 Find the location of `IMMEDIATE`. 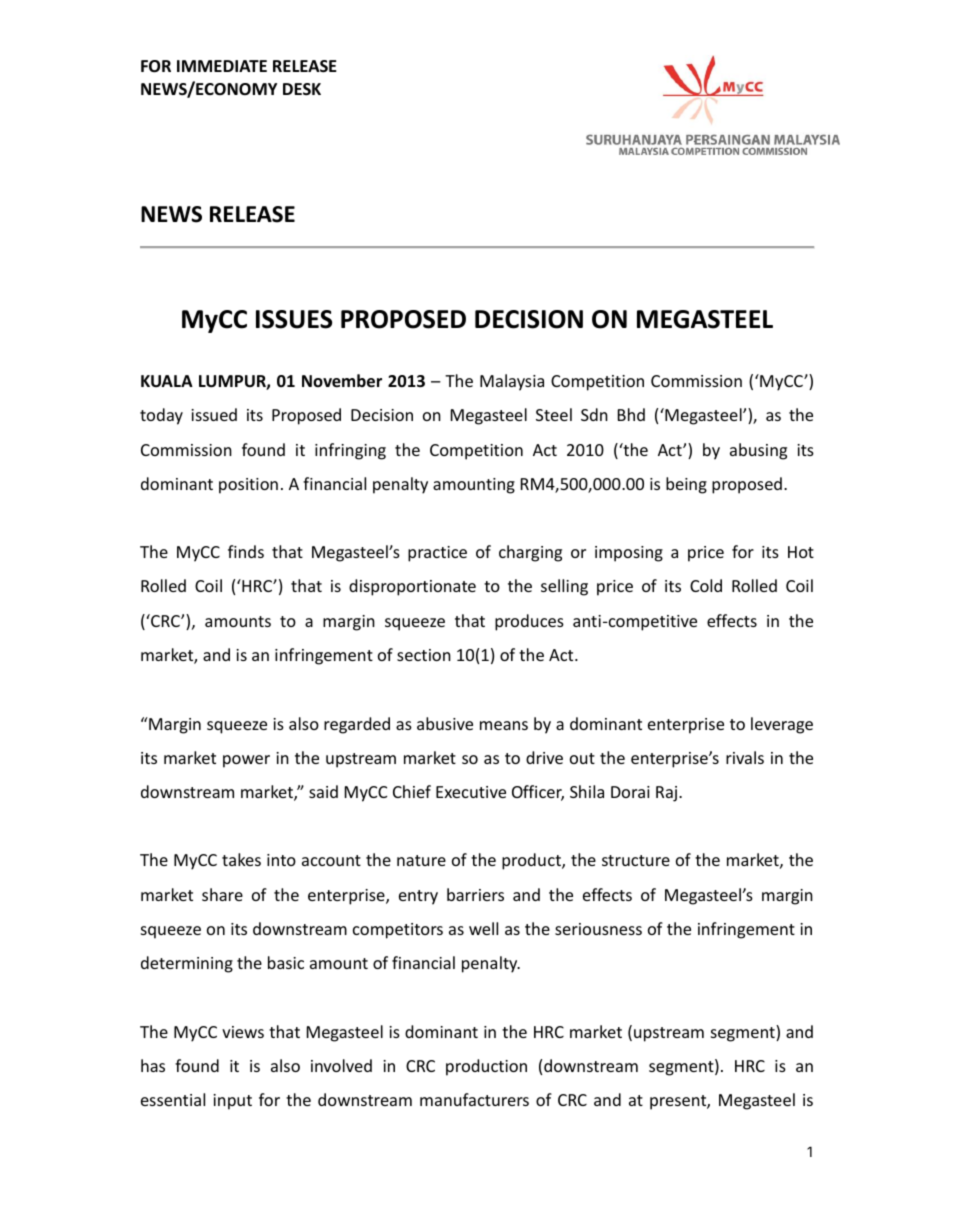

IMMEDIATE is located at coordinates (222, 66).
